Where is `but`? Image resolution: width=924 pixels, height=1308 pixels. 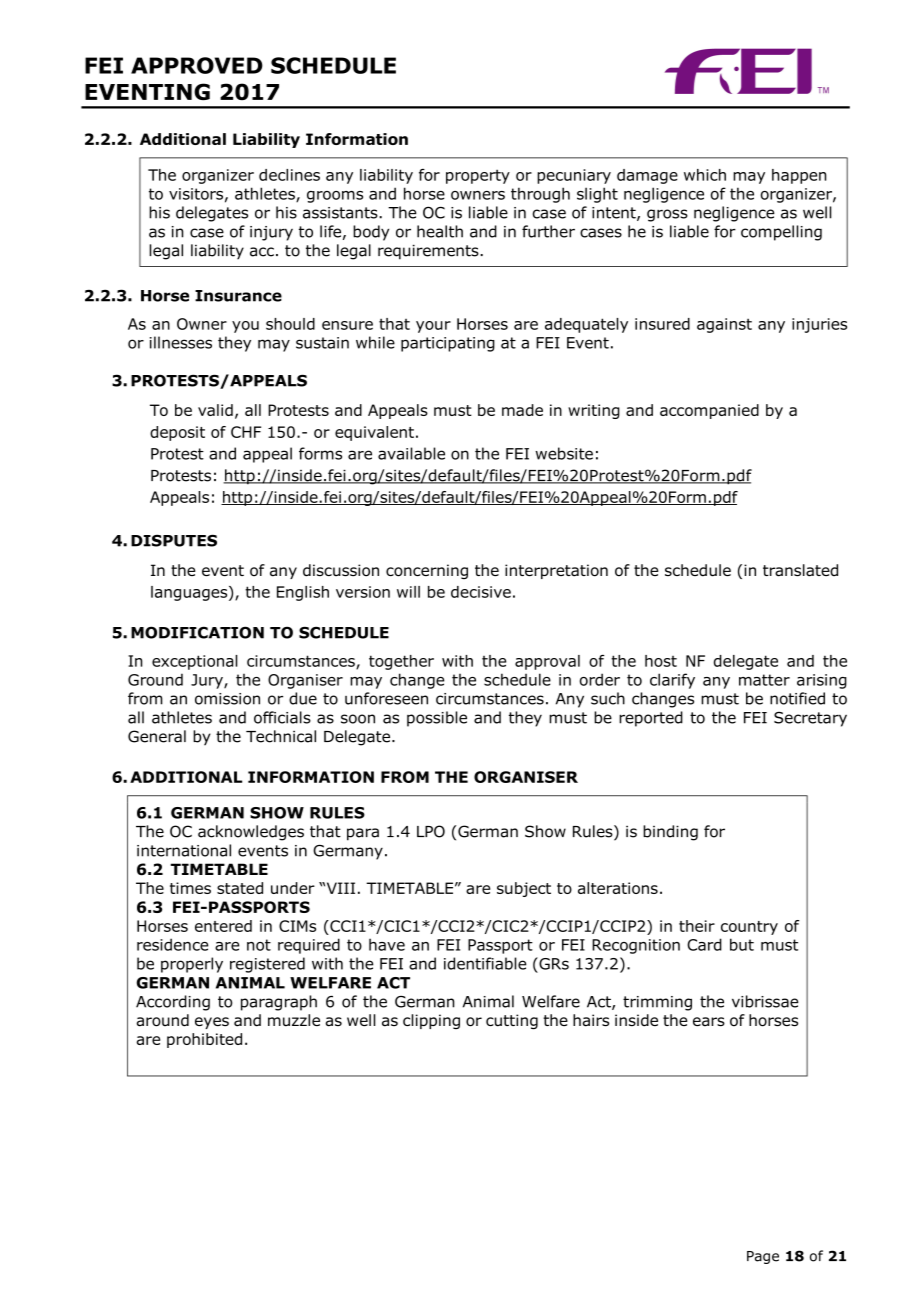 but is located at coordinates (742, 944).
